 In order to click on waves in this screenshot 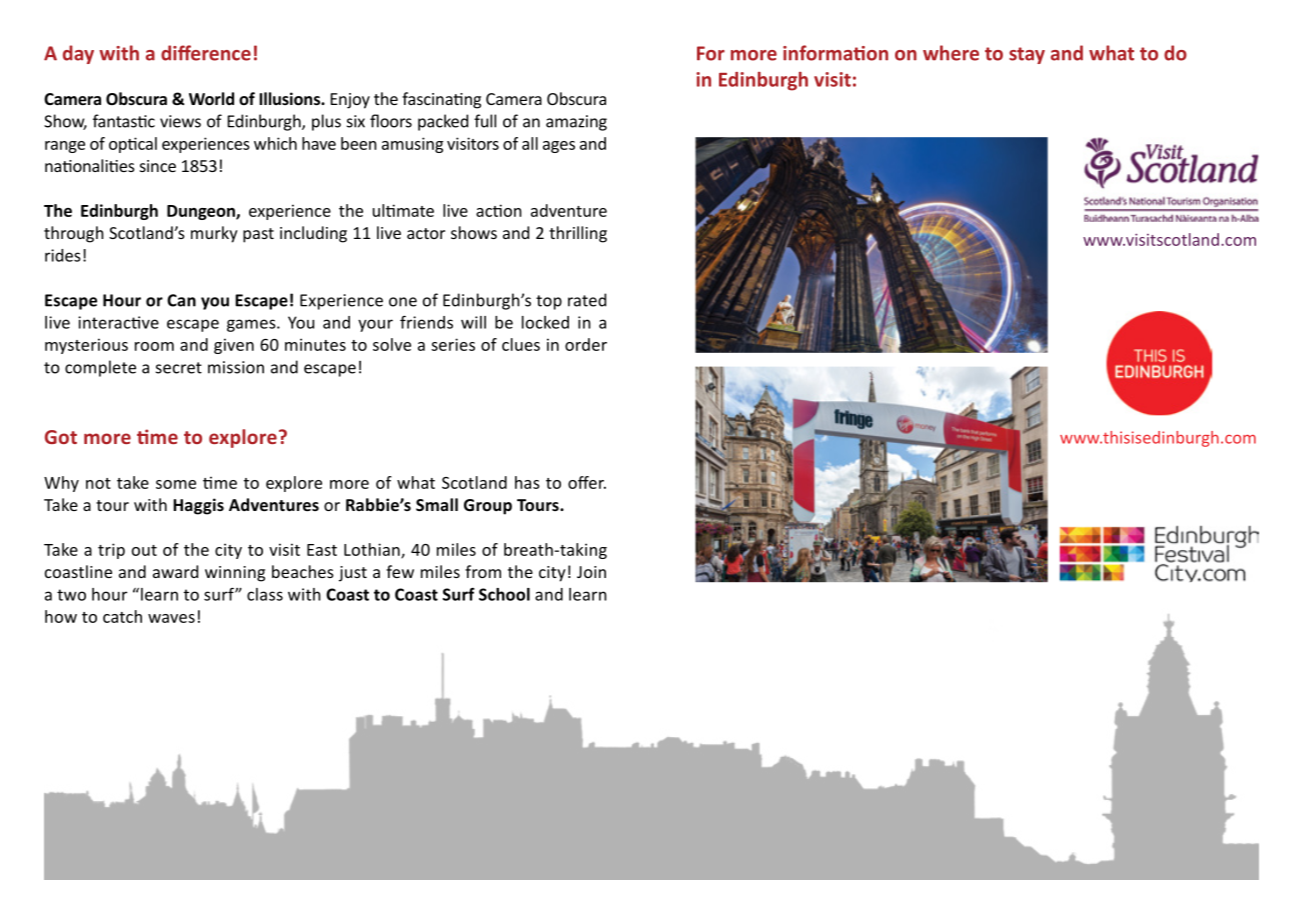, I will do `click(171, 618)`.
